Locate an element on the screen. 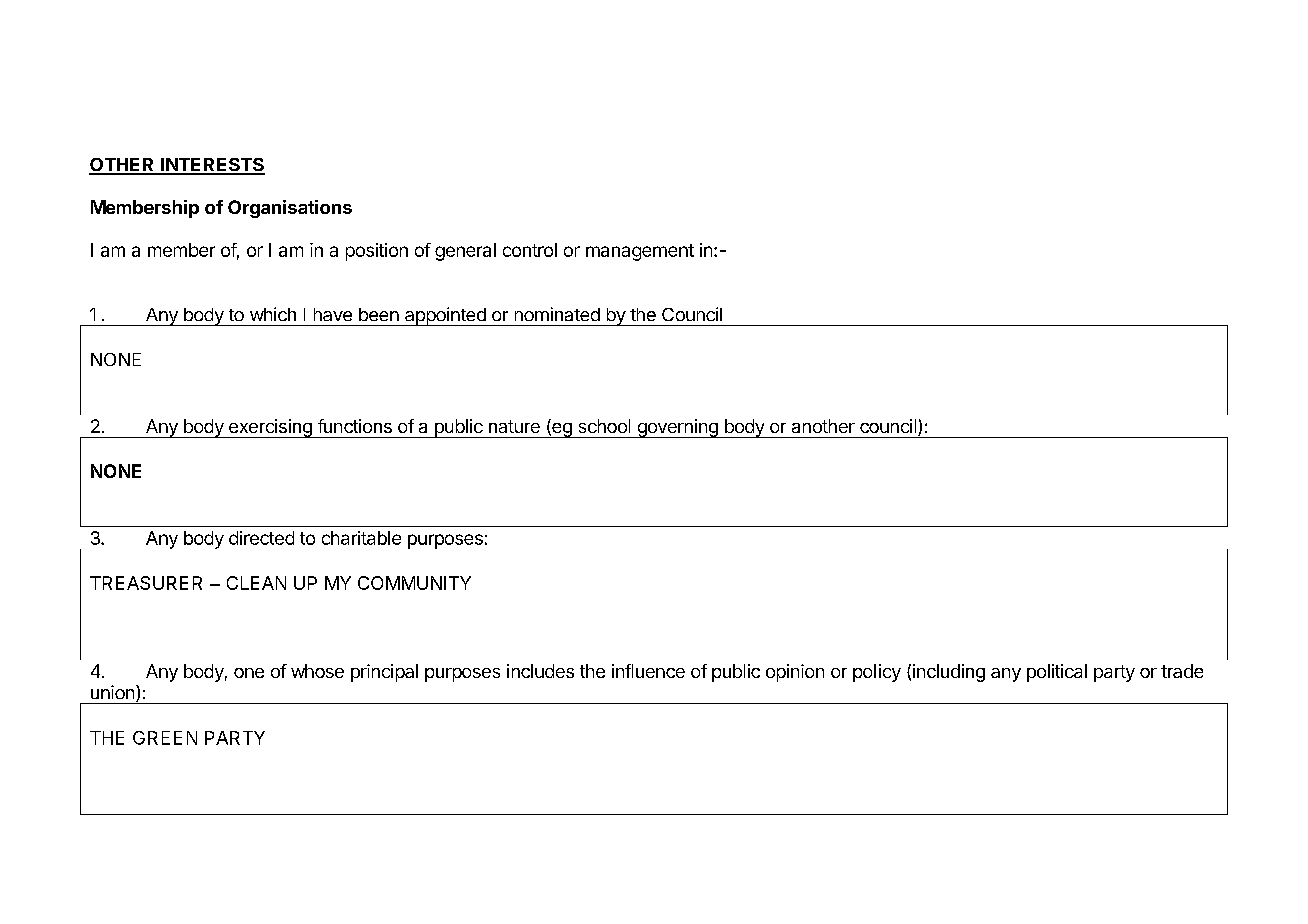 The height and width of the screenshot is (924, 1308). governing is located at coordinates (677, 428).
